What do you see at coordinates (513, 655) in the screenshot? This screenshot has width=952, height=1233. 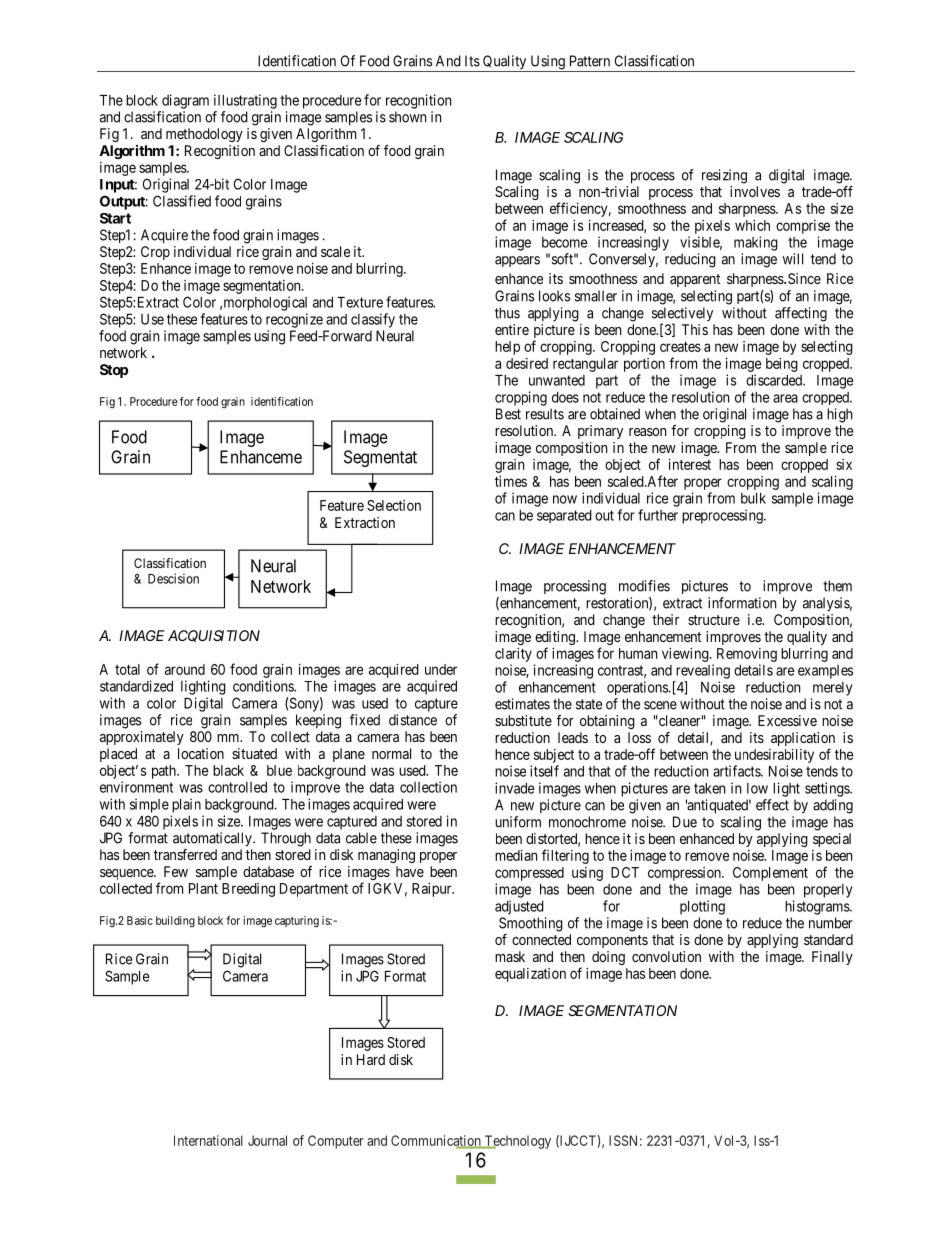 I see `clarity` at bounding box center [513, 655].
